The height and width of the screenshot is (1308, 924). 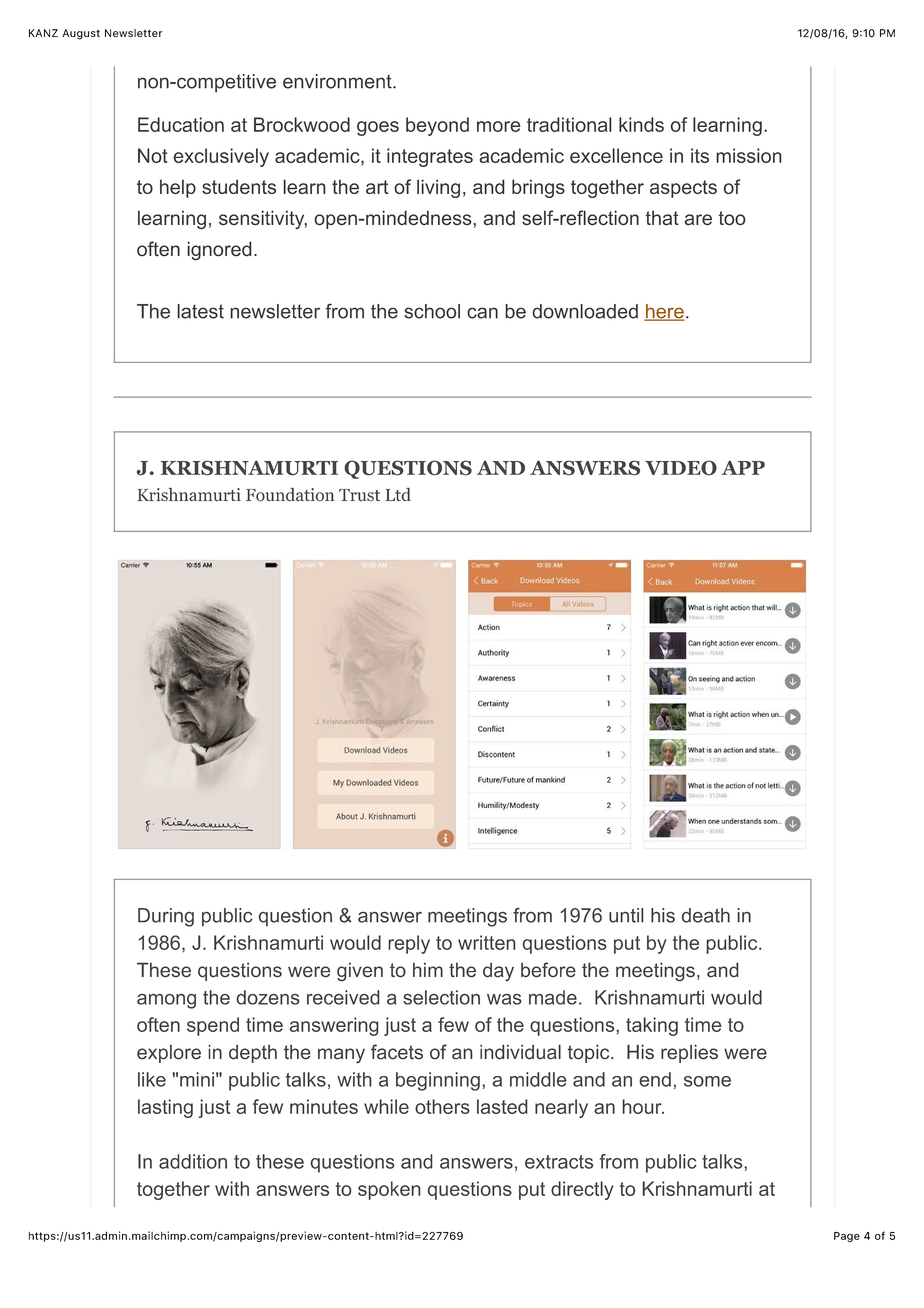 I want to click on APP, so click(x=743, y=468).
